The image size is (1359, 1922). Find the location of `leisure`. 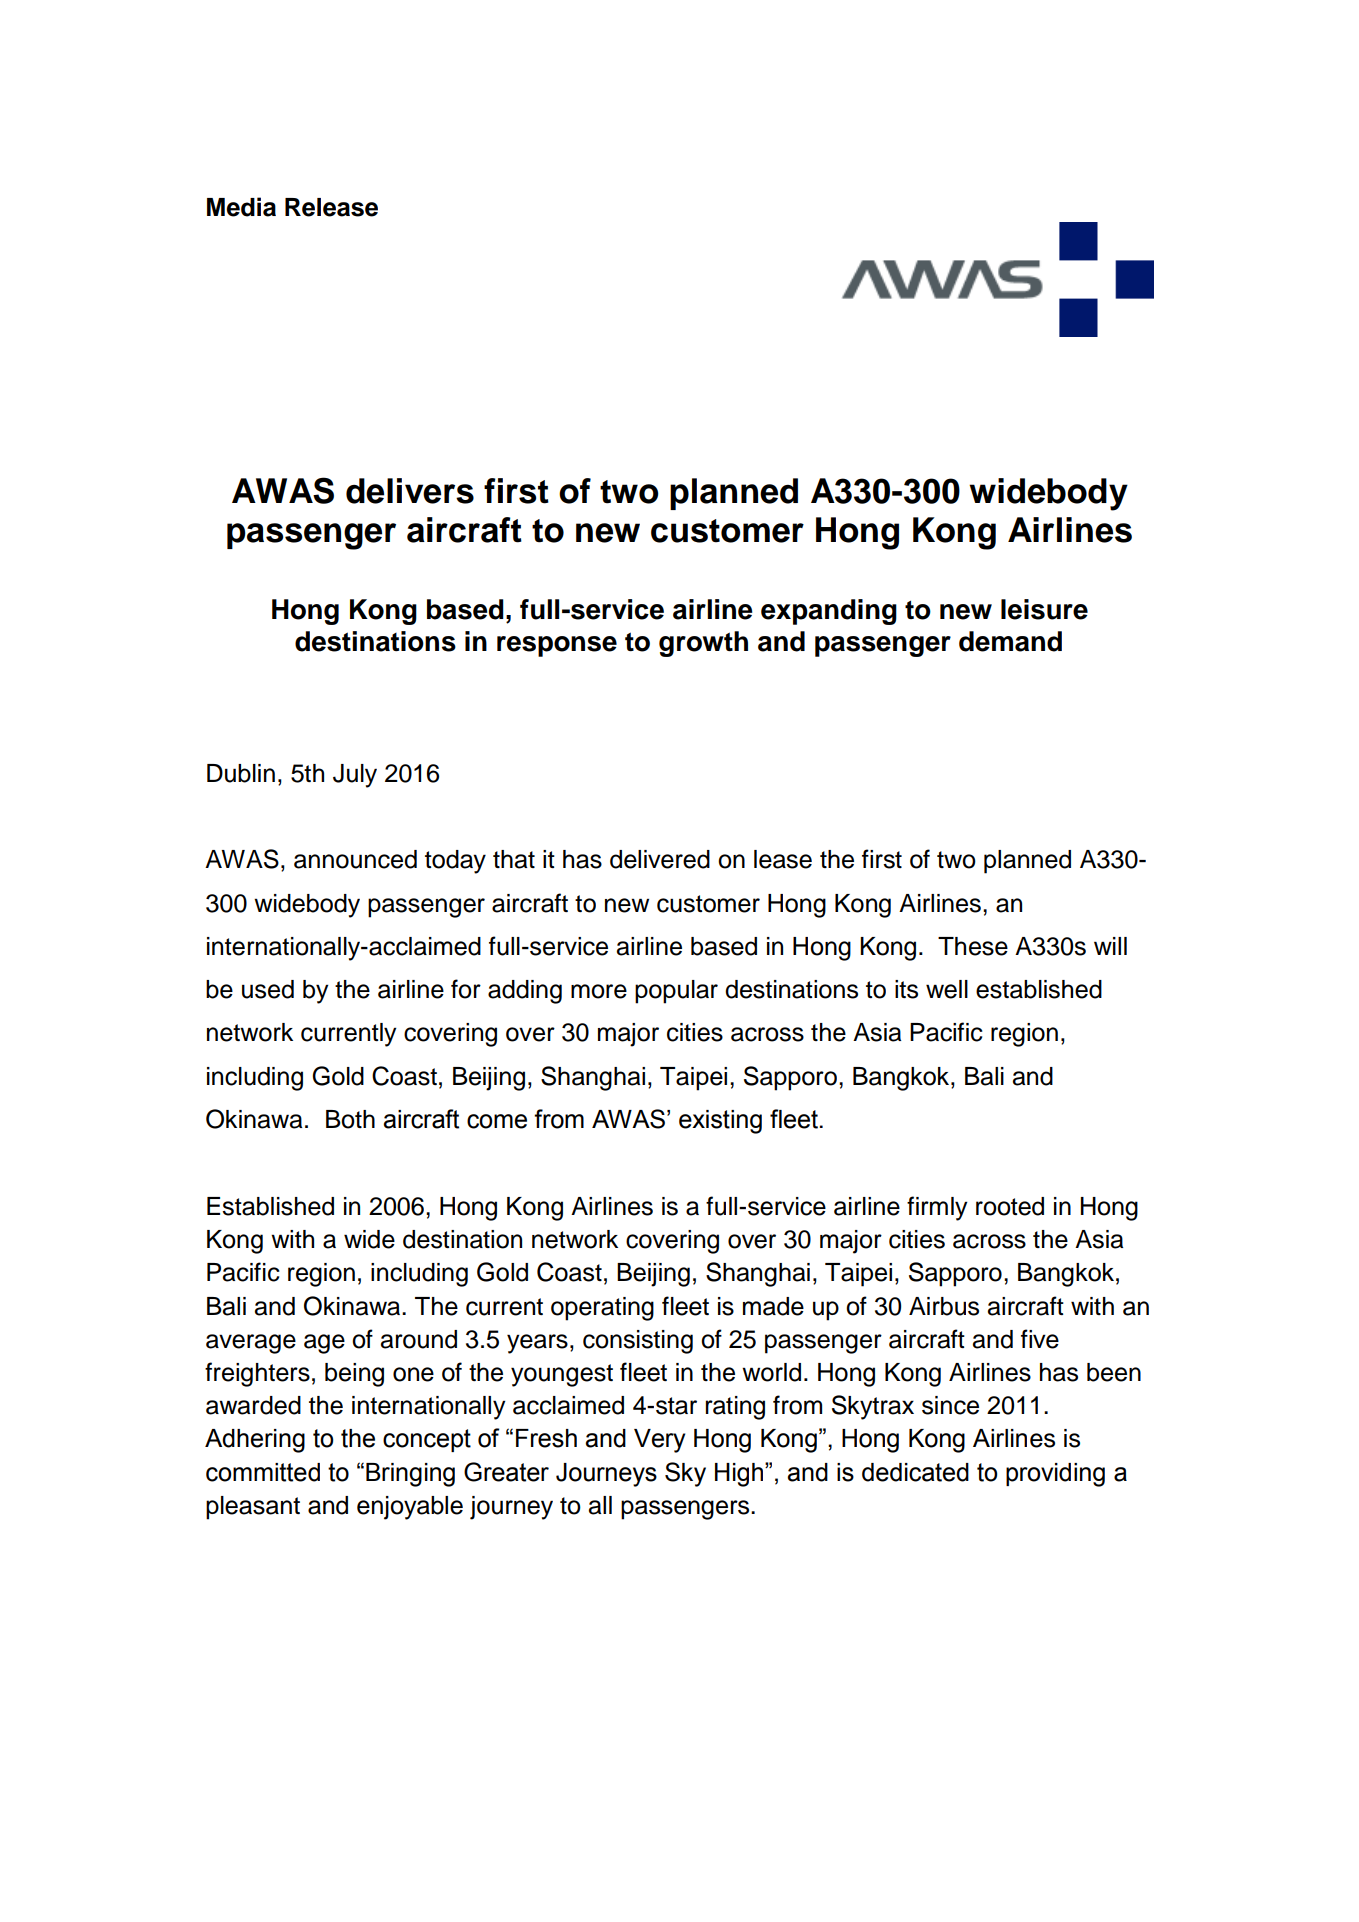

leisure is located at coordinates (1044, 609).
